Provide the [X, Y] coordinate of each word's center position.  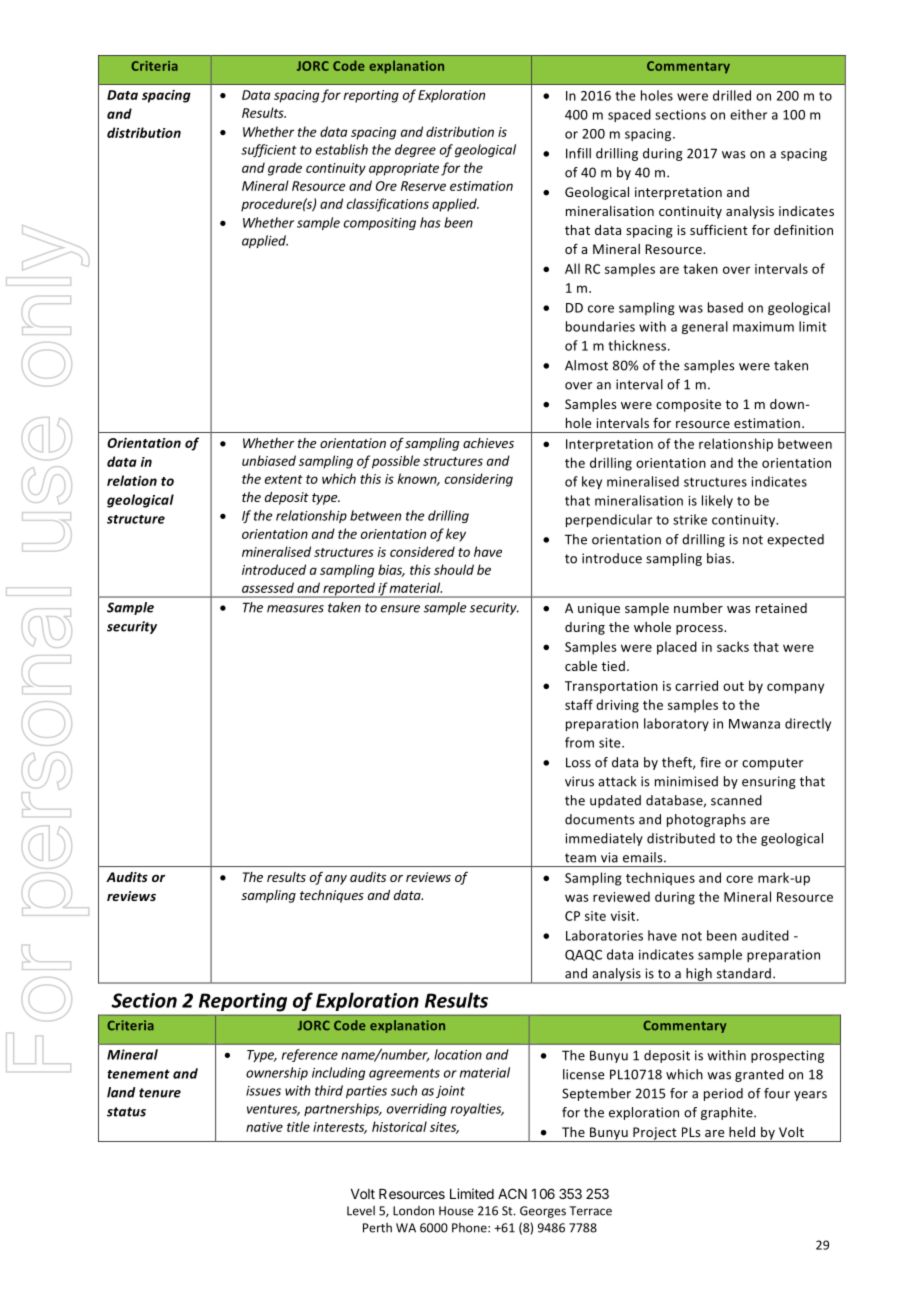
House [456, 1211]
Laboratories [604, 935]
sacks [733, 646]
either [748, 114]
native [264, 1127]
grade [285, 169]
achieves [488, 443]
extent [284, 479]
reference [310, 1055]
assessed [268, 587]
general [705, 327]
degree [415, 150]
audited [765, 935]
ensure [400, 609]
